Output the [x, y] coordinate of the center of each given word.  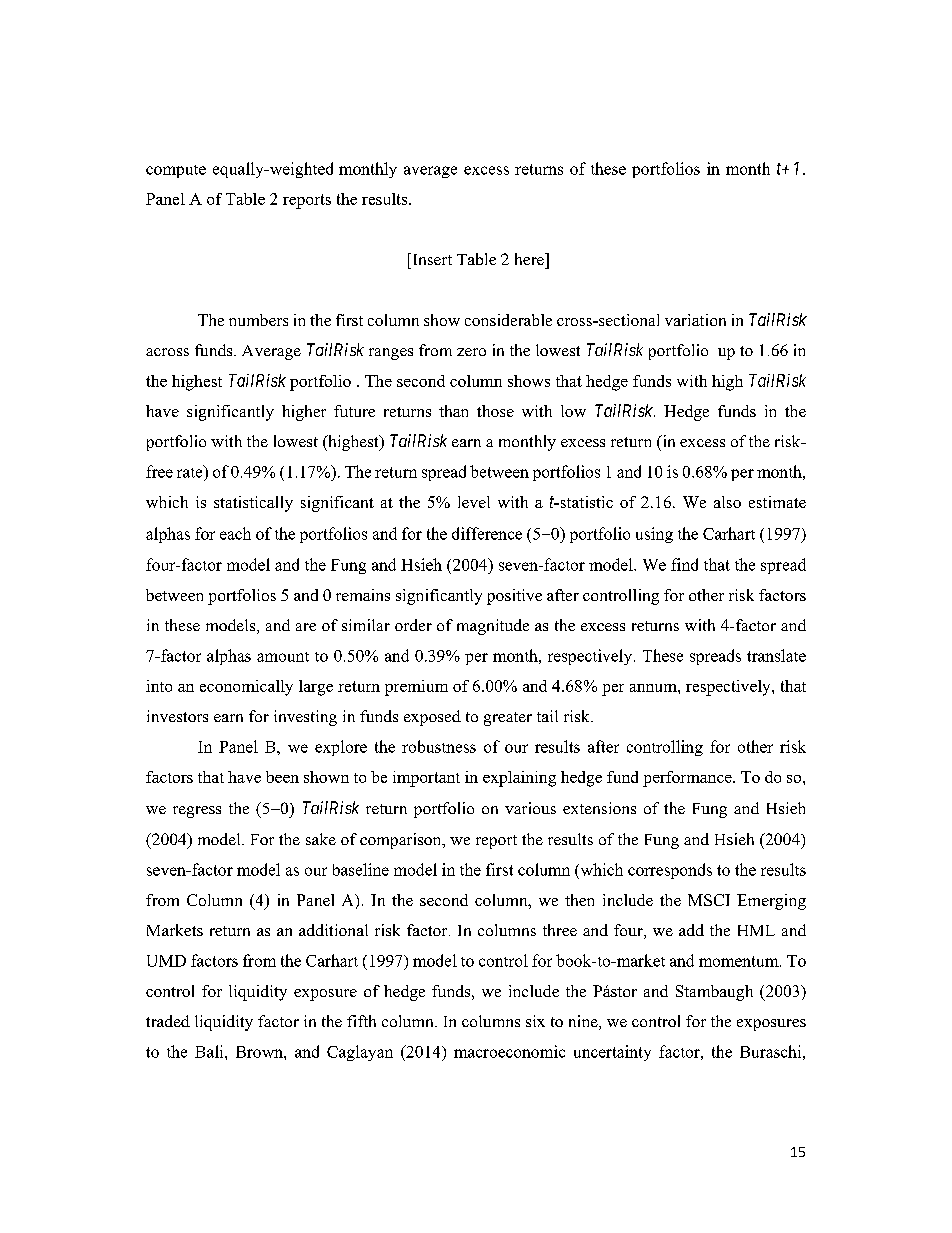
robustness [439, 746]
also [727, 502]
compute [176, 171]
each [235, 533]
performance [688, 779]
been [282, 777]
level [474, 502]
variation [695, 320]
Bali [210, 1051]
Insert [431, 259]
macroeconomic [509, 1051]
